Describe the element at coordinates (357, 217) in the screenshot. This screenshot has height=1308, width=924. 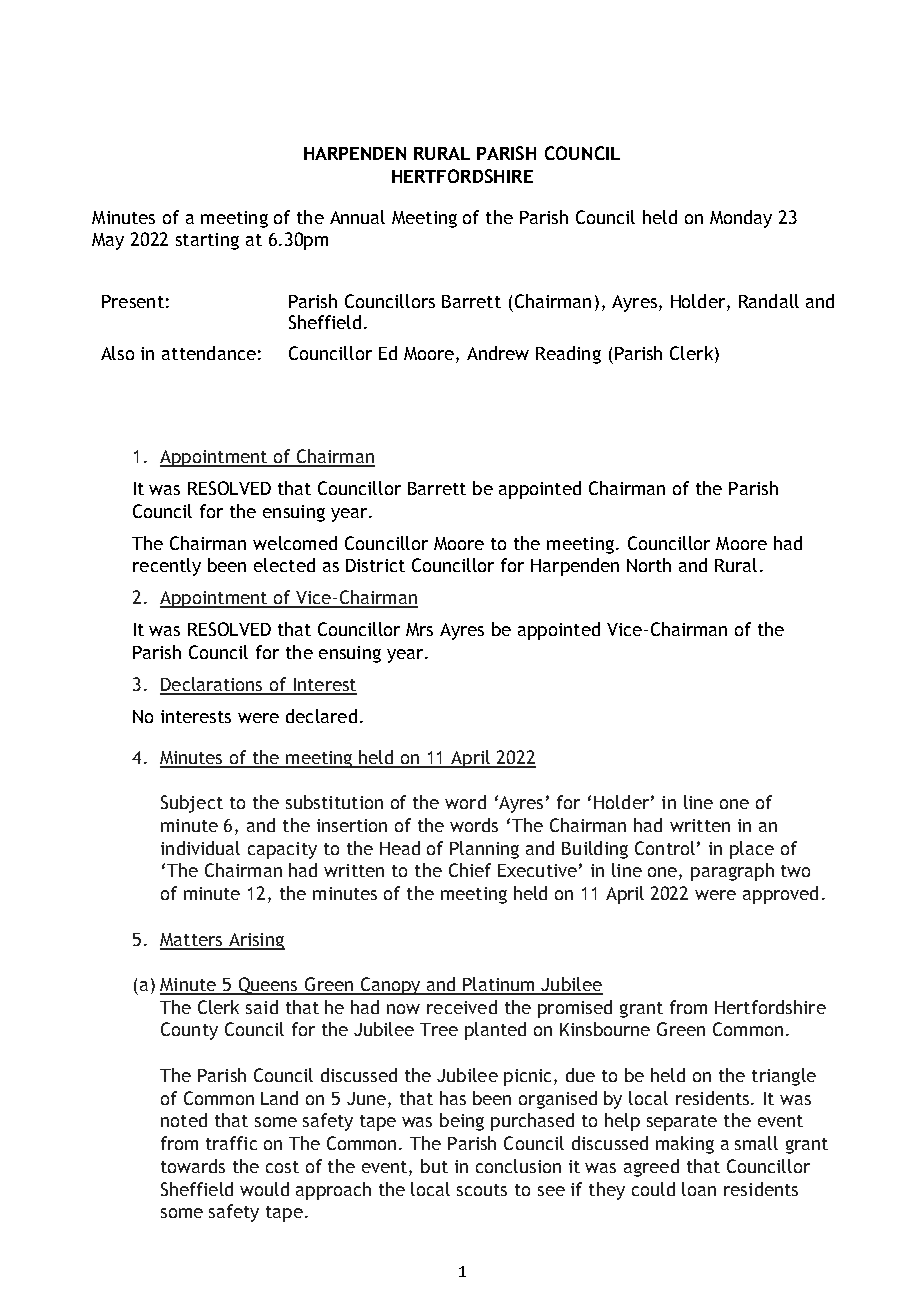
I see `Annual` at that location.
